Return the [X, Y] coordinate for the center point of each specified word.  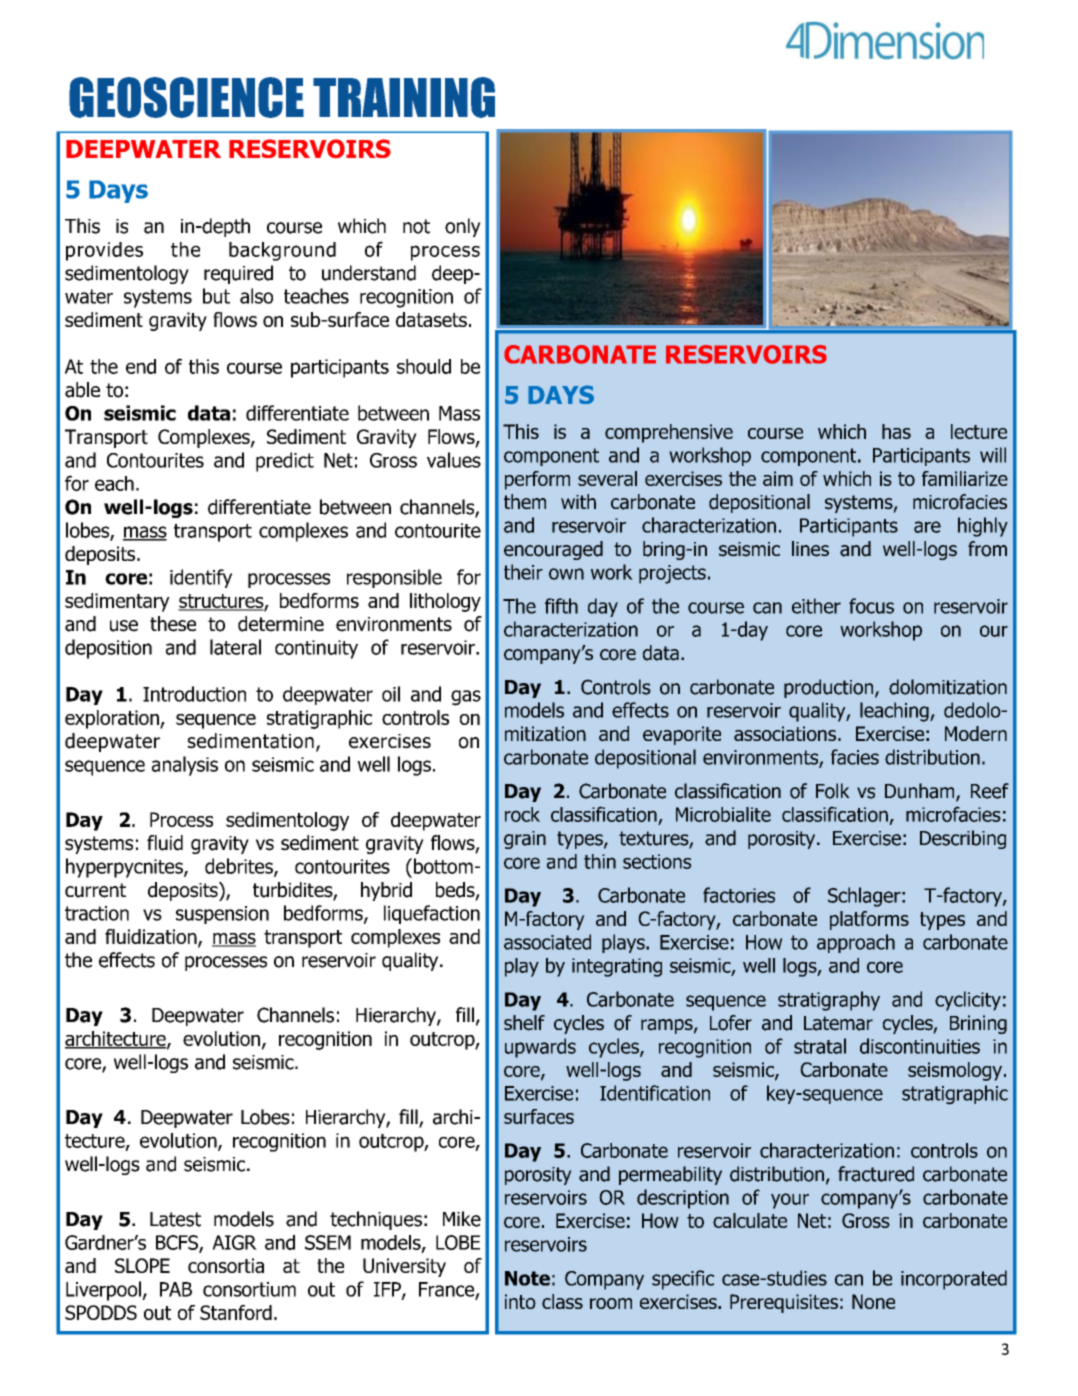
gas [466, 698]
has [896, 431]
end [141, 366]
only [463, 227]
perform [537, 480]
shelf [524, 1023]
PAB [176, 1289]
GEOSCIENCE [186, 97]
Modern [976, 733]
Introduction [194, 694]
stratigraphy [829, 1001]
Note [527, 1278]
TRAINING [404, 97]
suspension [222, 915]
